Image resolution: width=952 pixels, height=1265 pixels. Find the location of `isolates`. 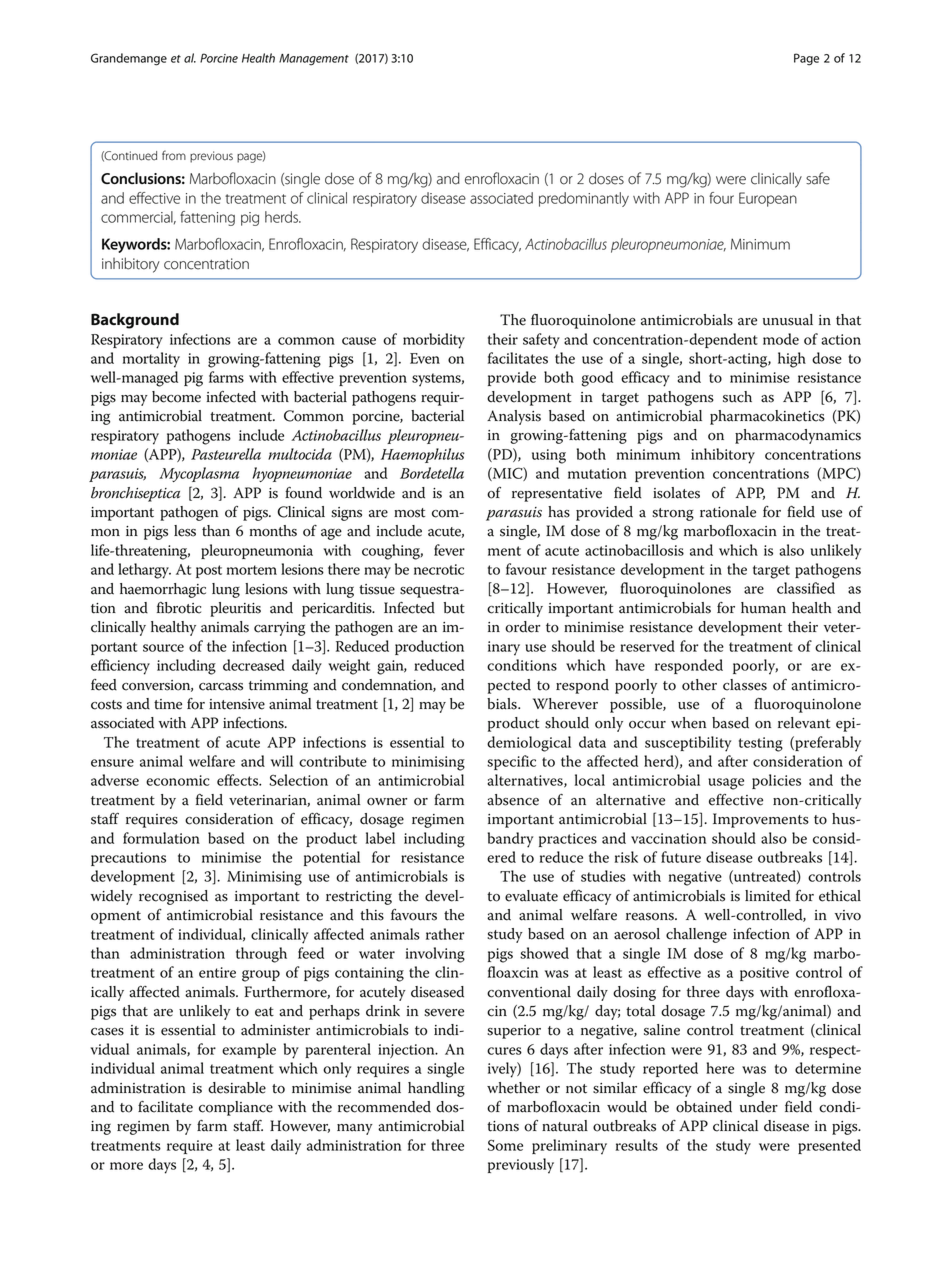

isolates is located at coordinates (676, 493).
